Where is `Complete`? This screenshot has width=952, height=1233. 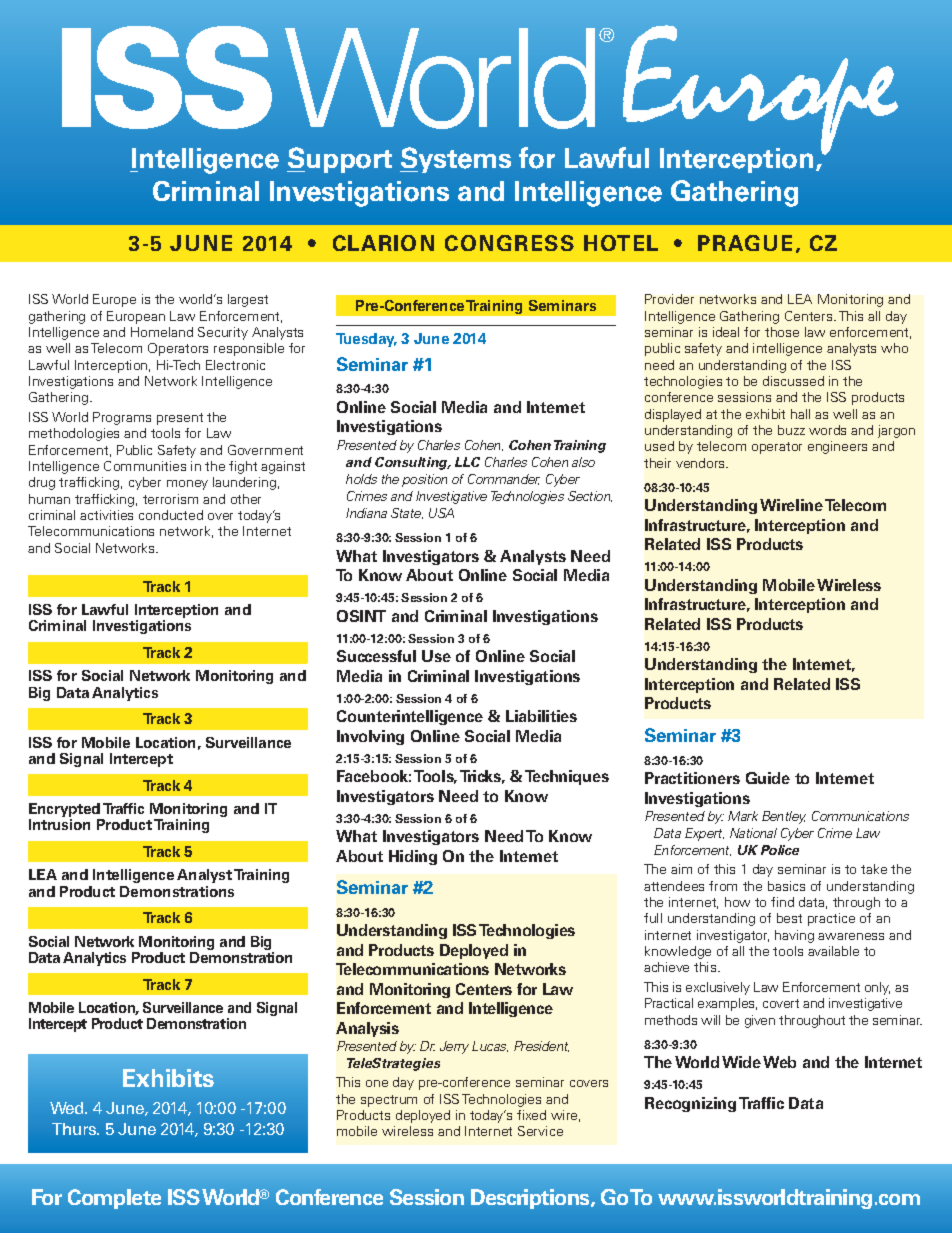 Complete is located at coordinates (114, 1199).
